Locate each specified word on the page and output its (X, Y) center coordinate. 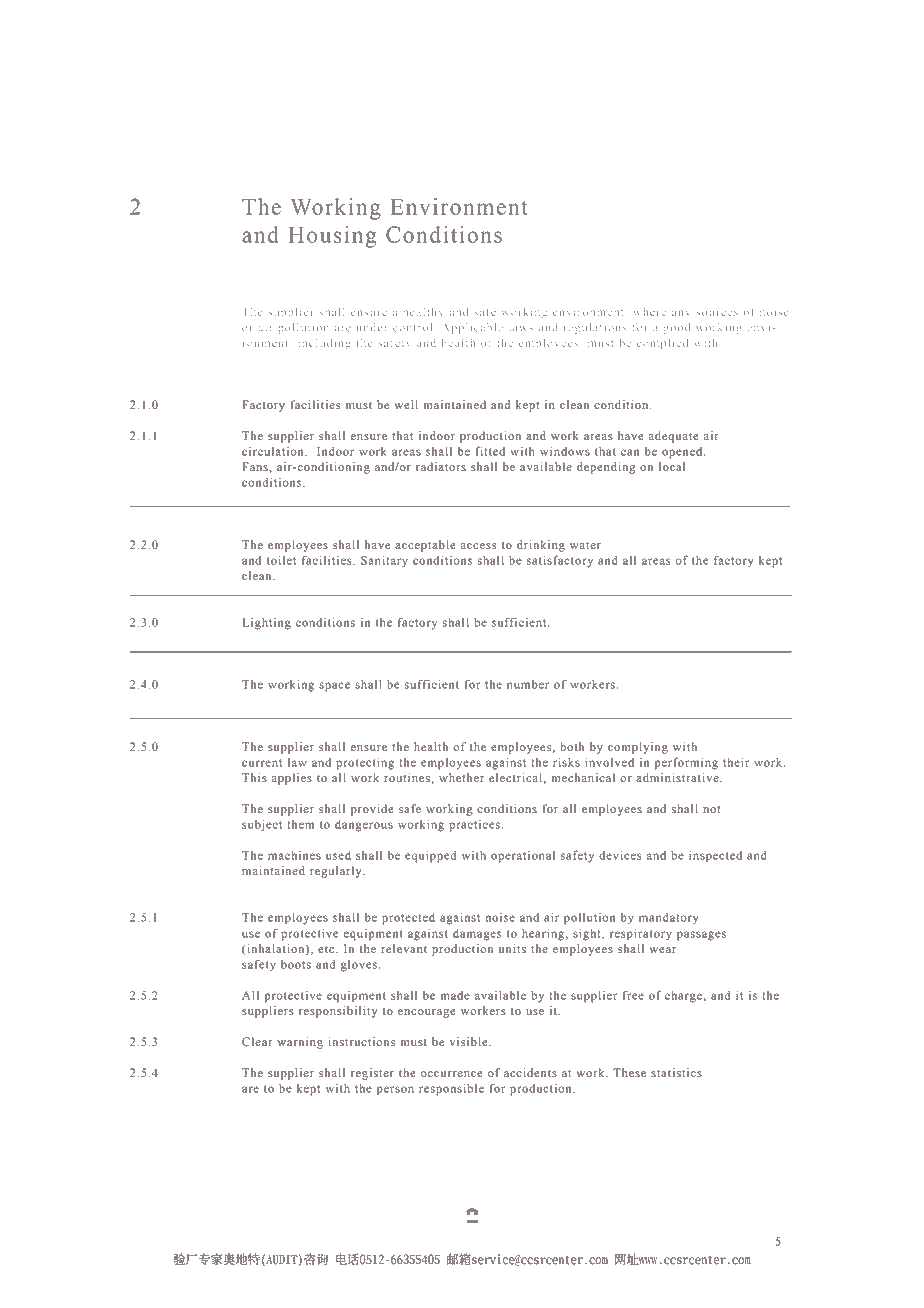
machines (294, 855)
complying (638, 748)
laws (521, 327)
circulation (274, 451)
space (334, 687)
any (680, 314)
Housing (332, 237)
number (528, 684)
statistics (676, 1073)
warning (300, 1043)
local (672, 467)
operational (523, 857)
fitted (490, 451)
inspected (715, 856)
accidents (530, 1073)
